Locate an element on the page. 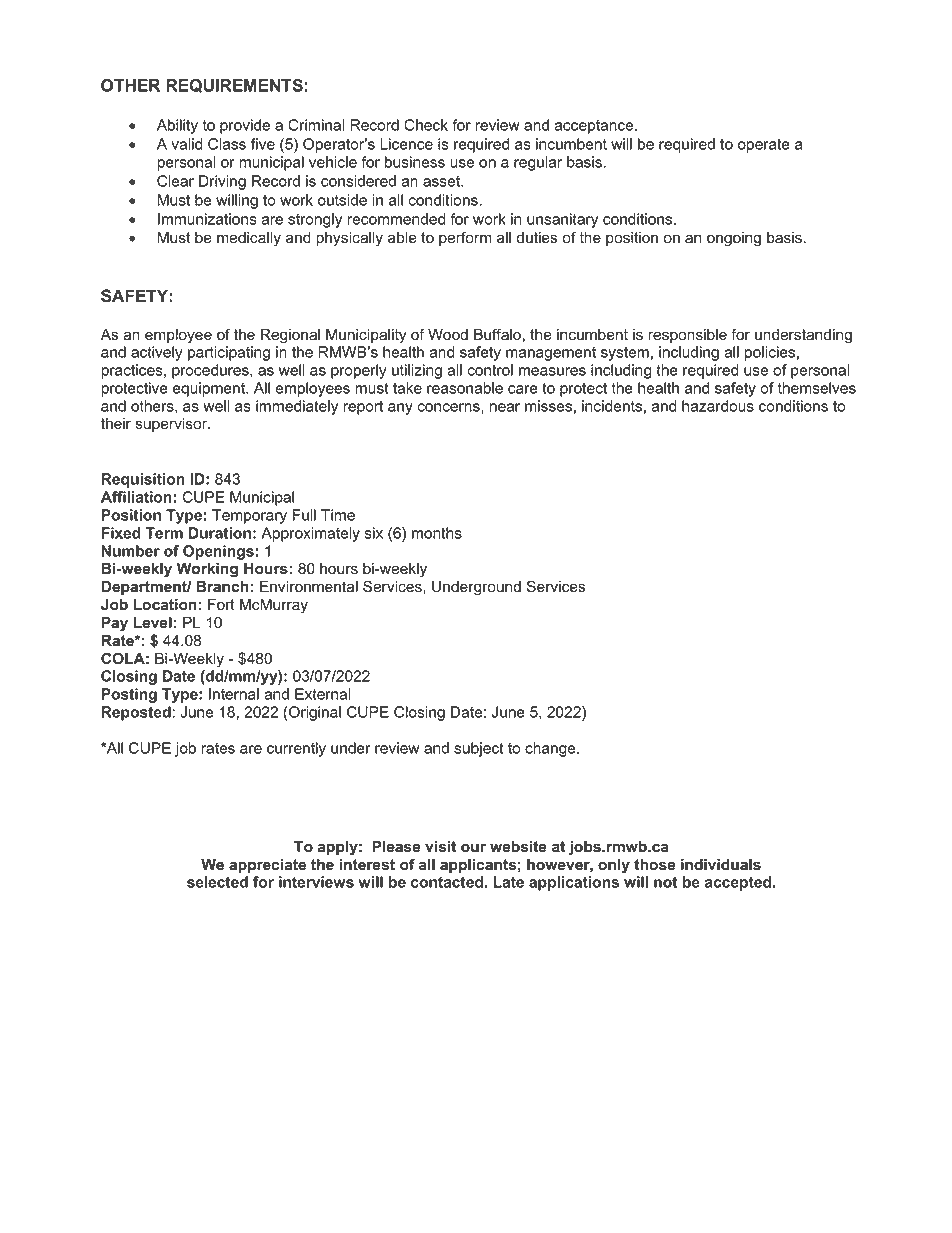 The width and height of the document is (952, 1233). acceptance is located at coordinates (595, 127).
